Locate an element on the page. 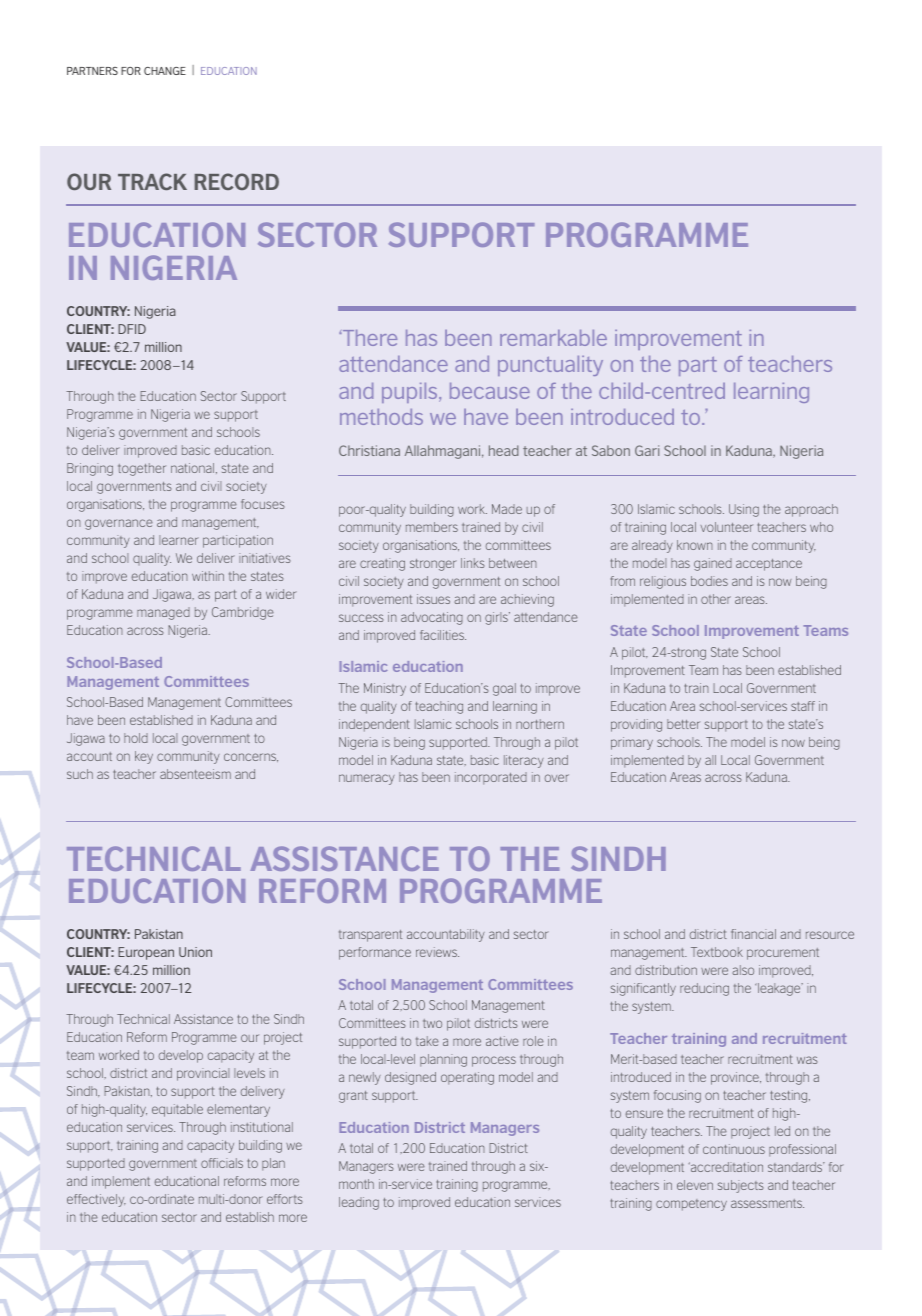 This page has height=1316, width=922. leading is located at coordinates (359, 1203).
